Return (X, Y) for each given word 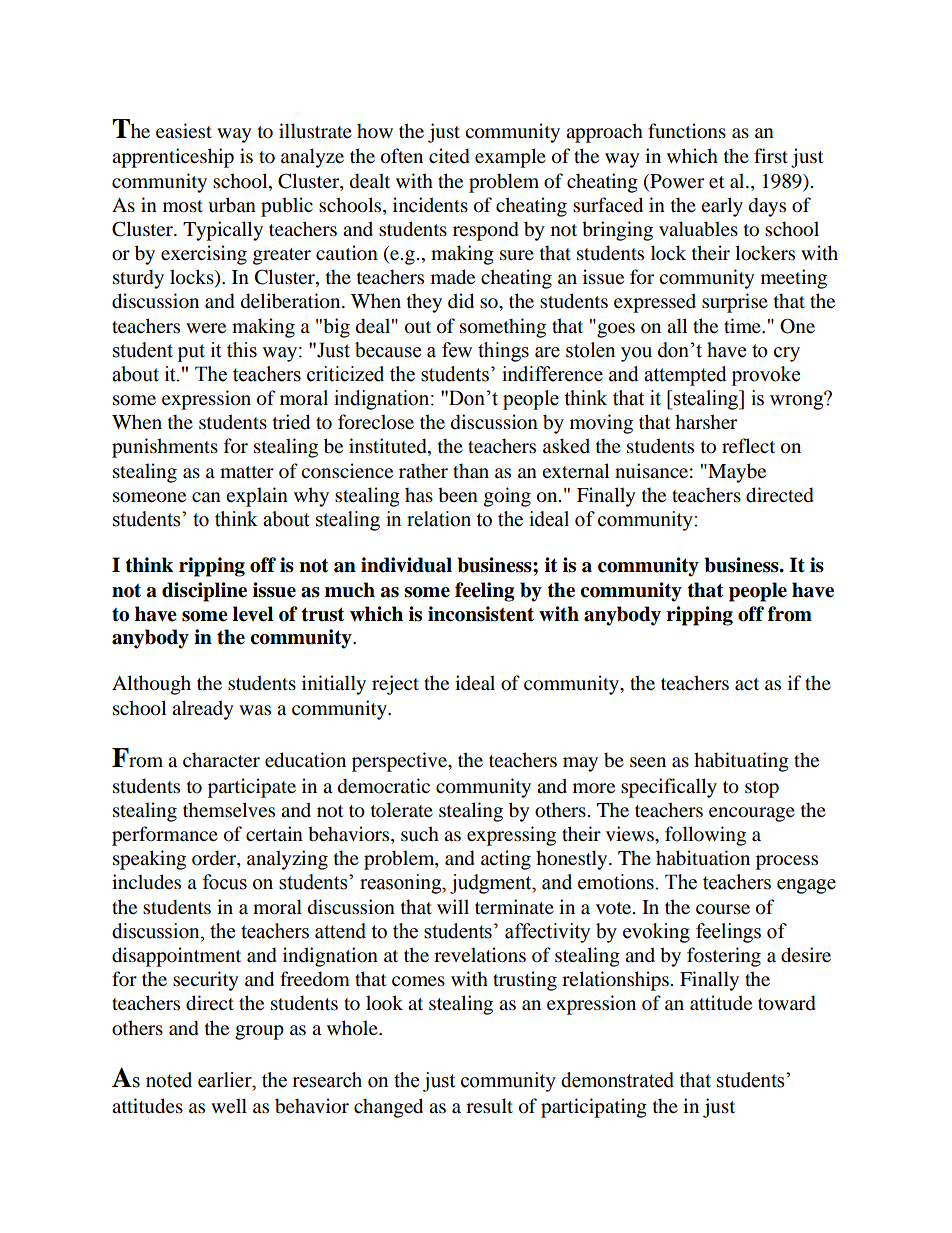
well (229, 1105)
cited (449, 156)
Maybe (736, 473)
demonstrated (617, 1080)
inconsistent (481, 614)
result (489, 1106)
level (253, 614)
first (771, 155)
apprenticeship (173, 158)
